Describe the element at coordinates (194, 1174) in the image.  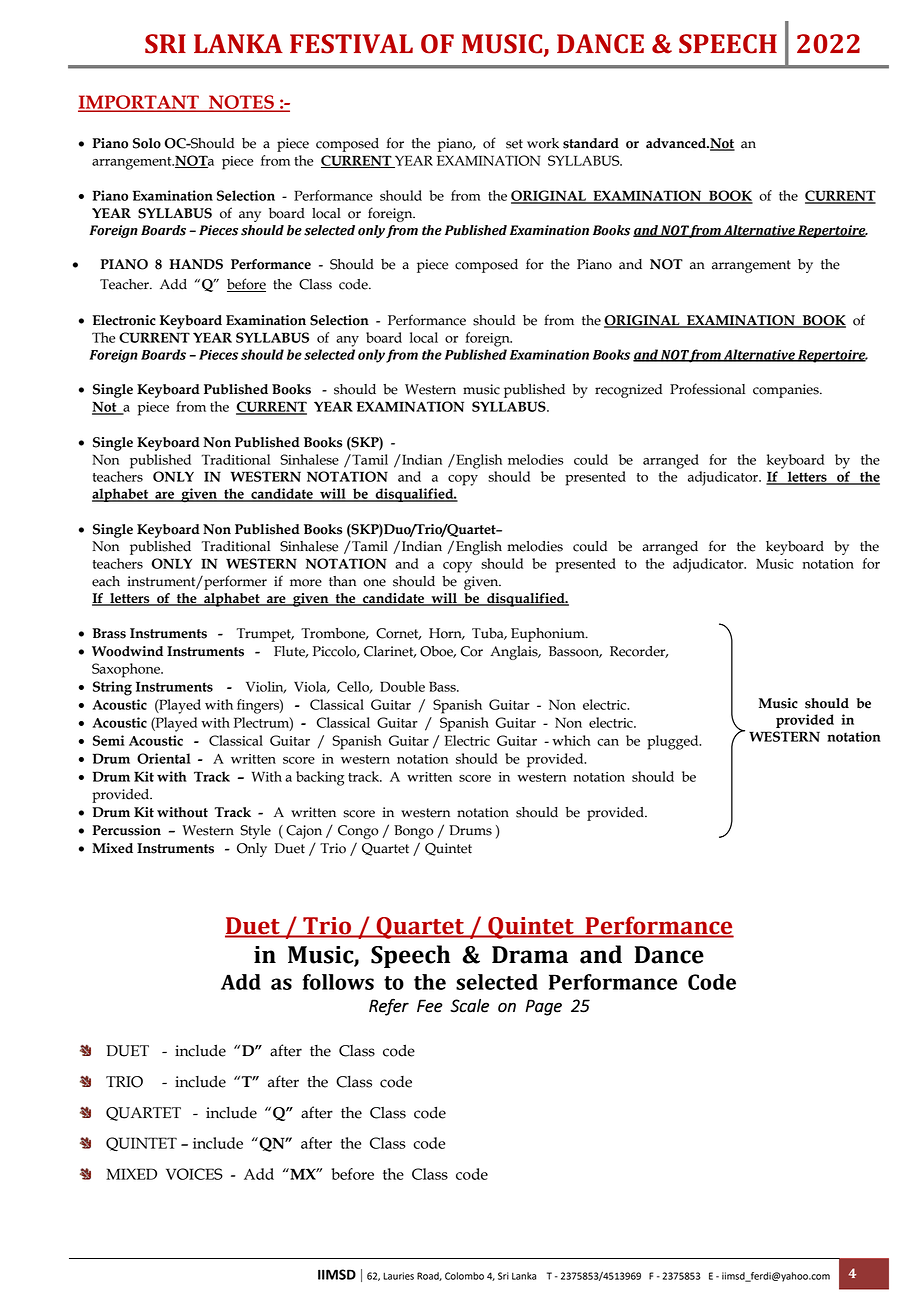
I see `VOICES` at that location.
